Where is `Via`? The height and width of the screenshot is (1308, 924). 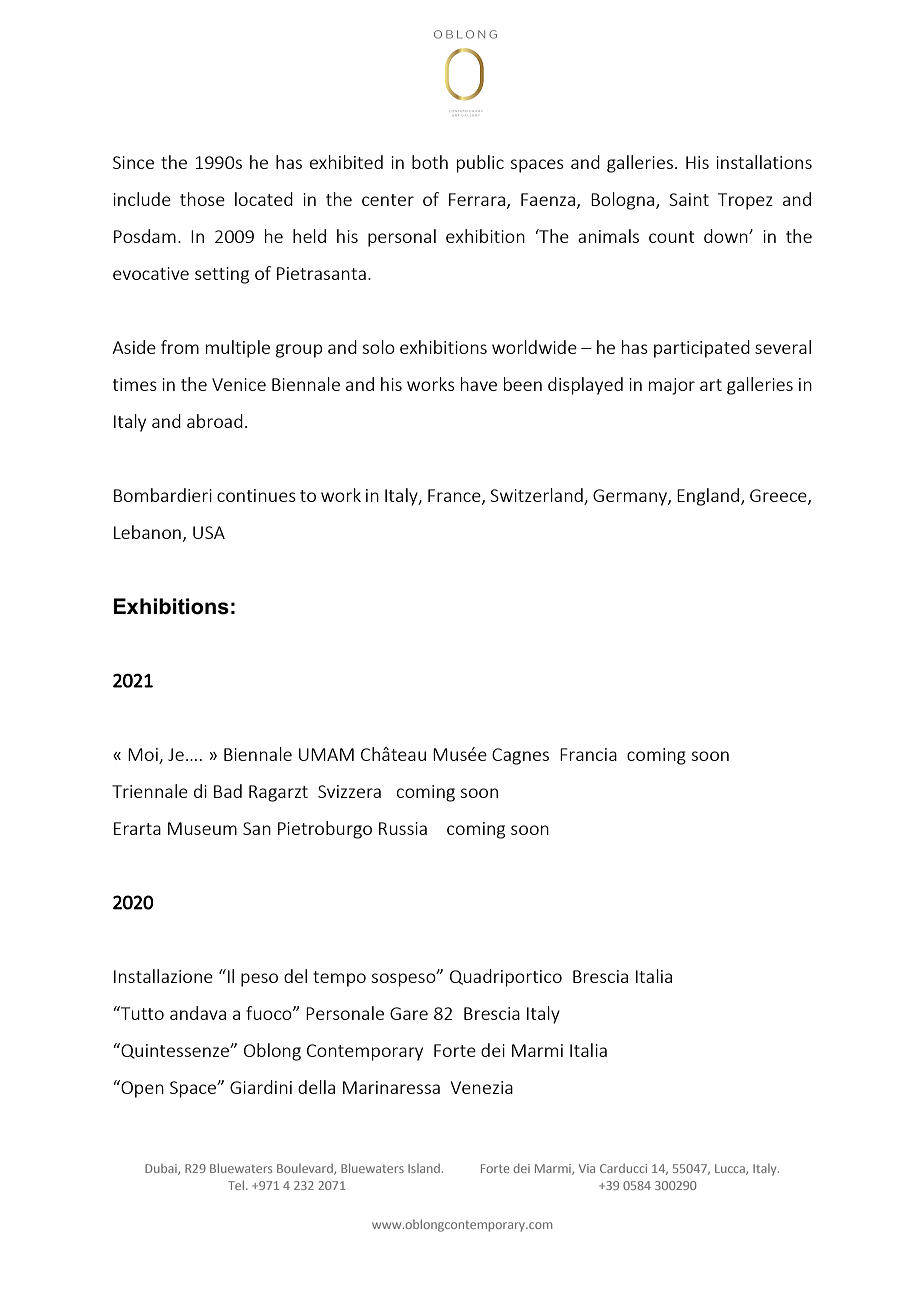 Via is located at coordinates (587, 1168).
